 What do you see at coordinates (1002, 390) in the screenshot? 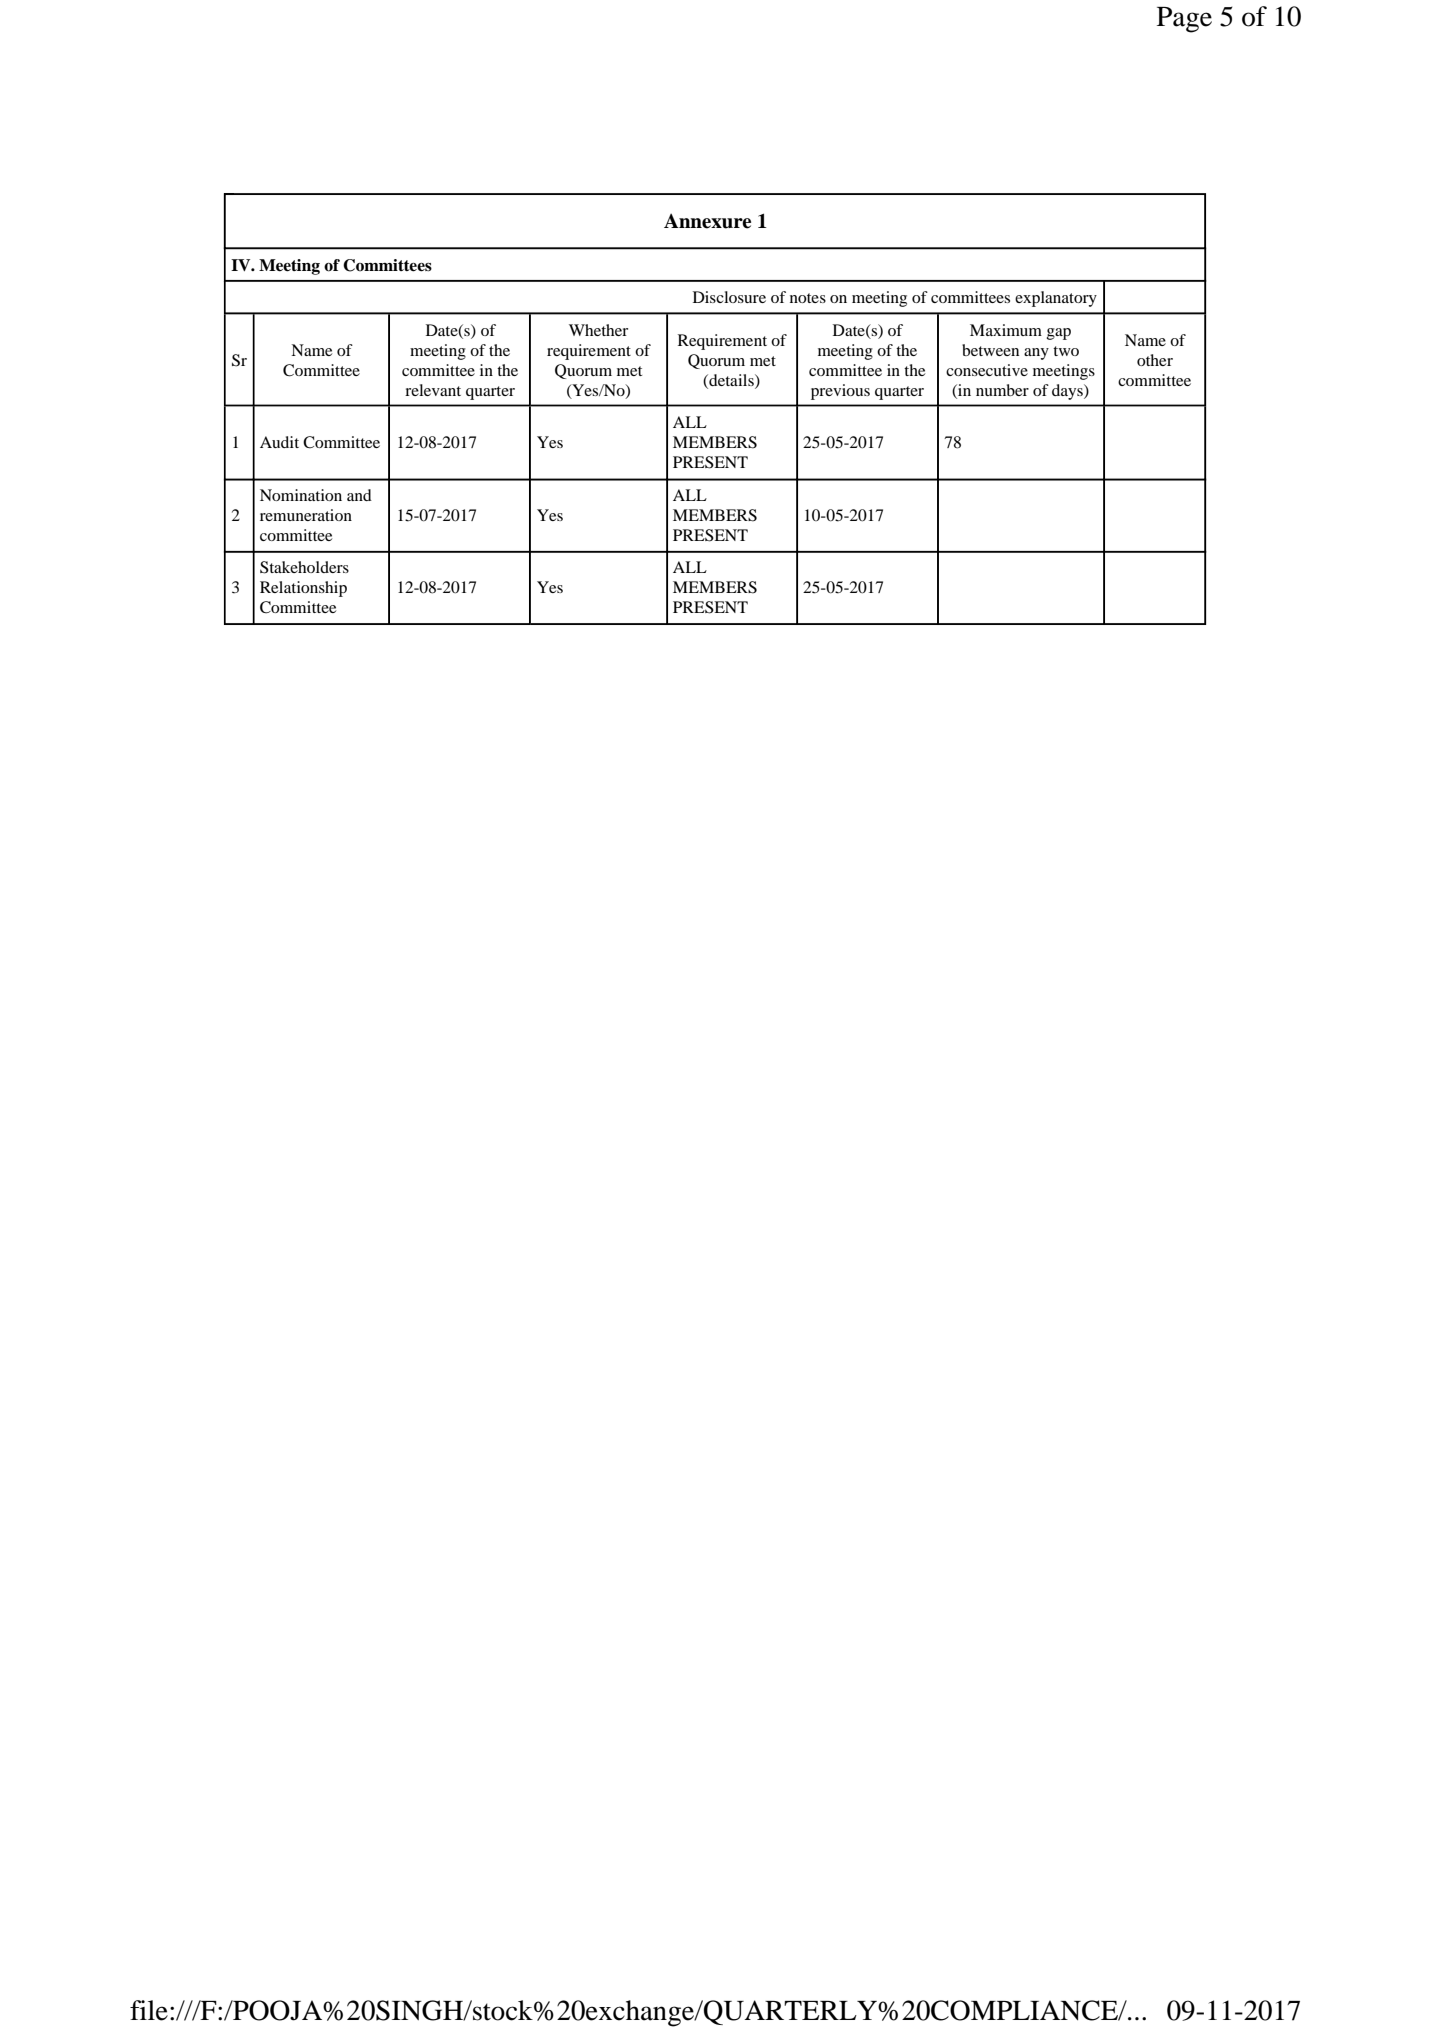
I see `number` at bounding box center [1002, 390].
